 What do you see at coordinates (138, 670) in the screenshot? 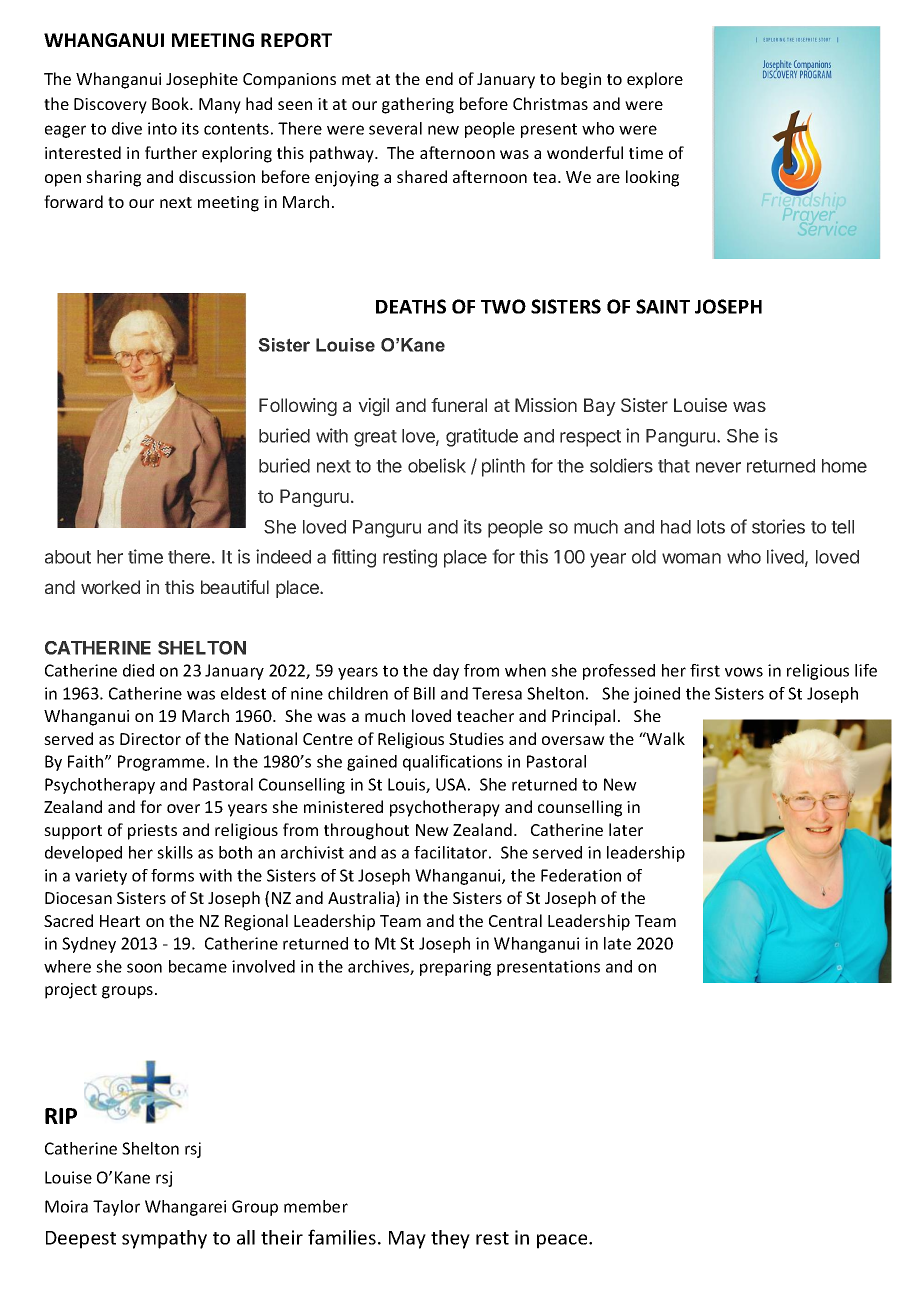
I see `died` at bounding box center [138, 670].
